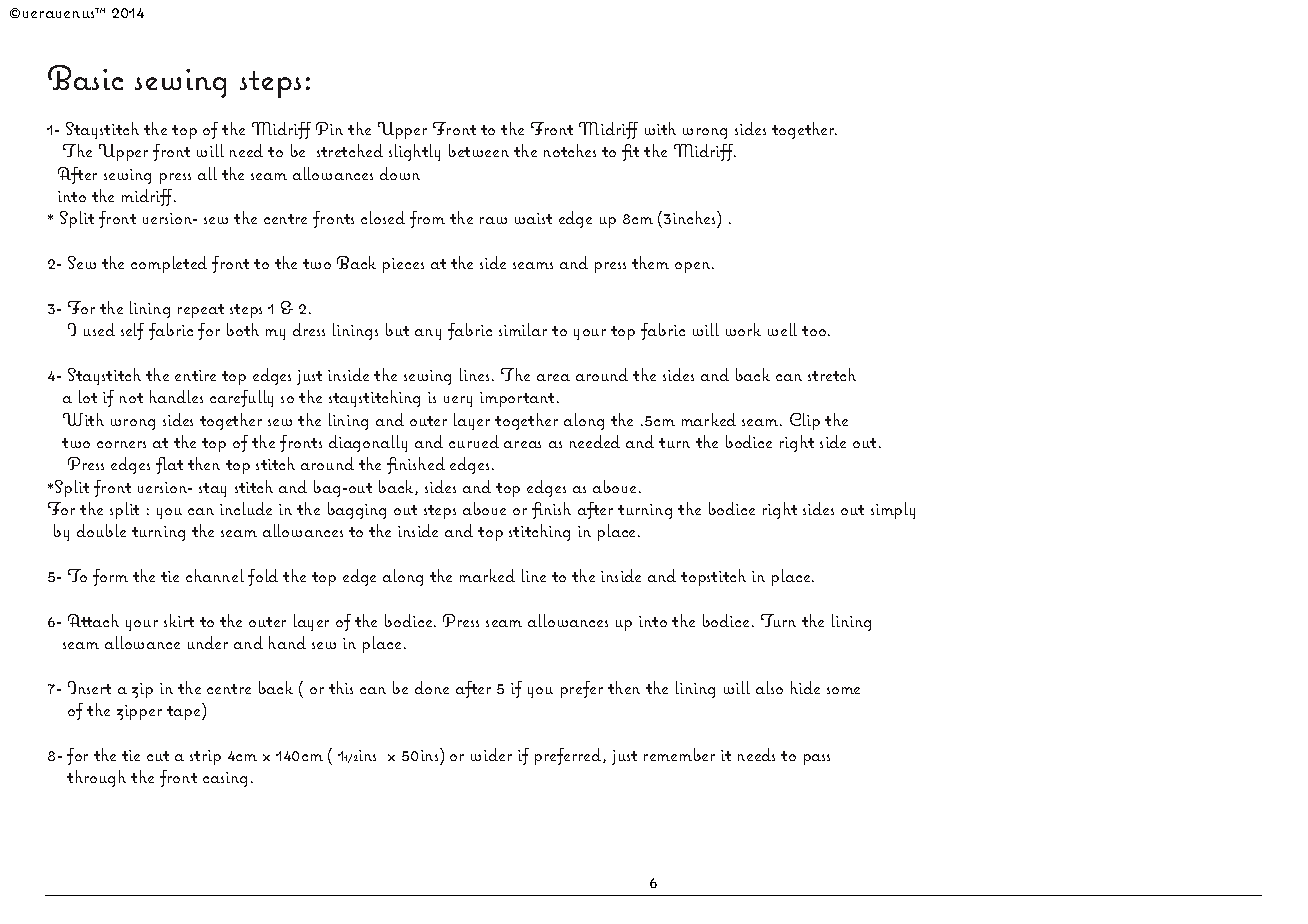 The width and height of the document is (1308, 924). I want to click on curved, so click(474, 441).
